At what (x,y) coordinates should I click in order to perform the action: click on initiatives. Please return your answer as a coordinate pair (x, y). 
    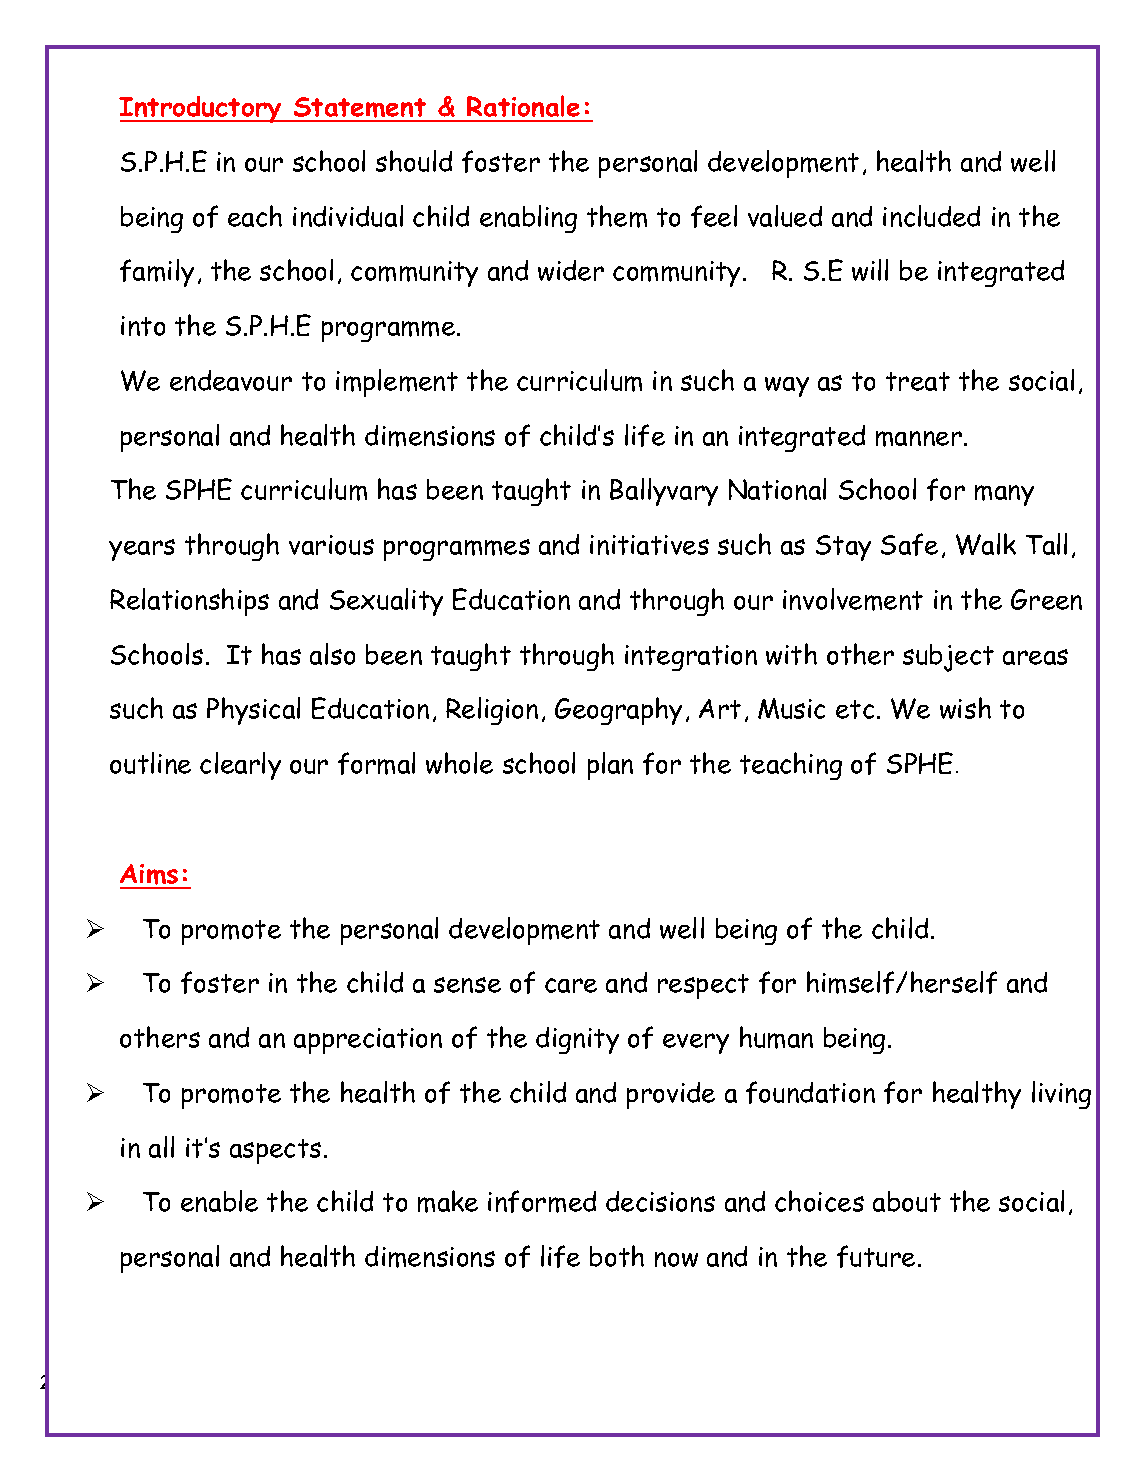
    Looking at the image, I should click on (649, 545).
